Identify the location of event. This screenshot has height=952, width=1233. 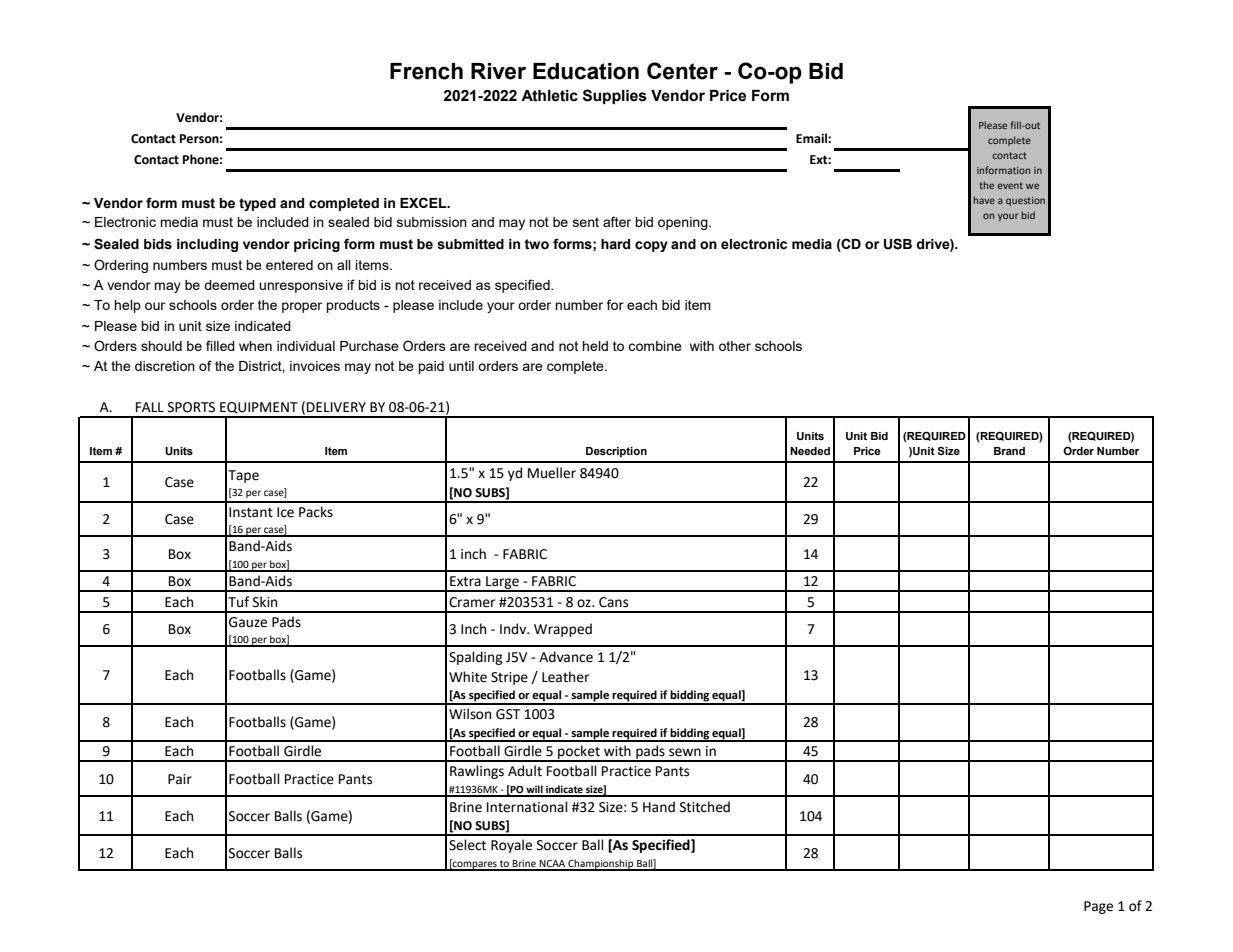
(1010, 185).
